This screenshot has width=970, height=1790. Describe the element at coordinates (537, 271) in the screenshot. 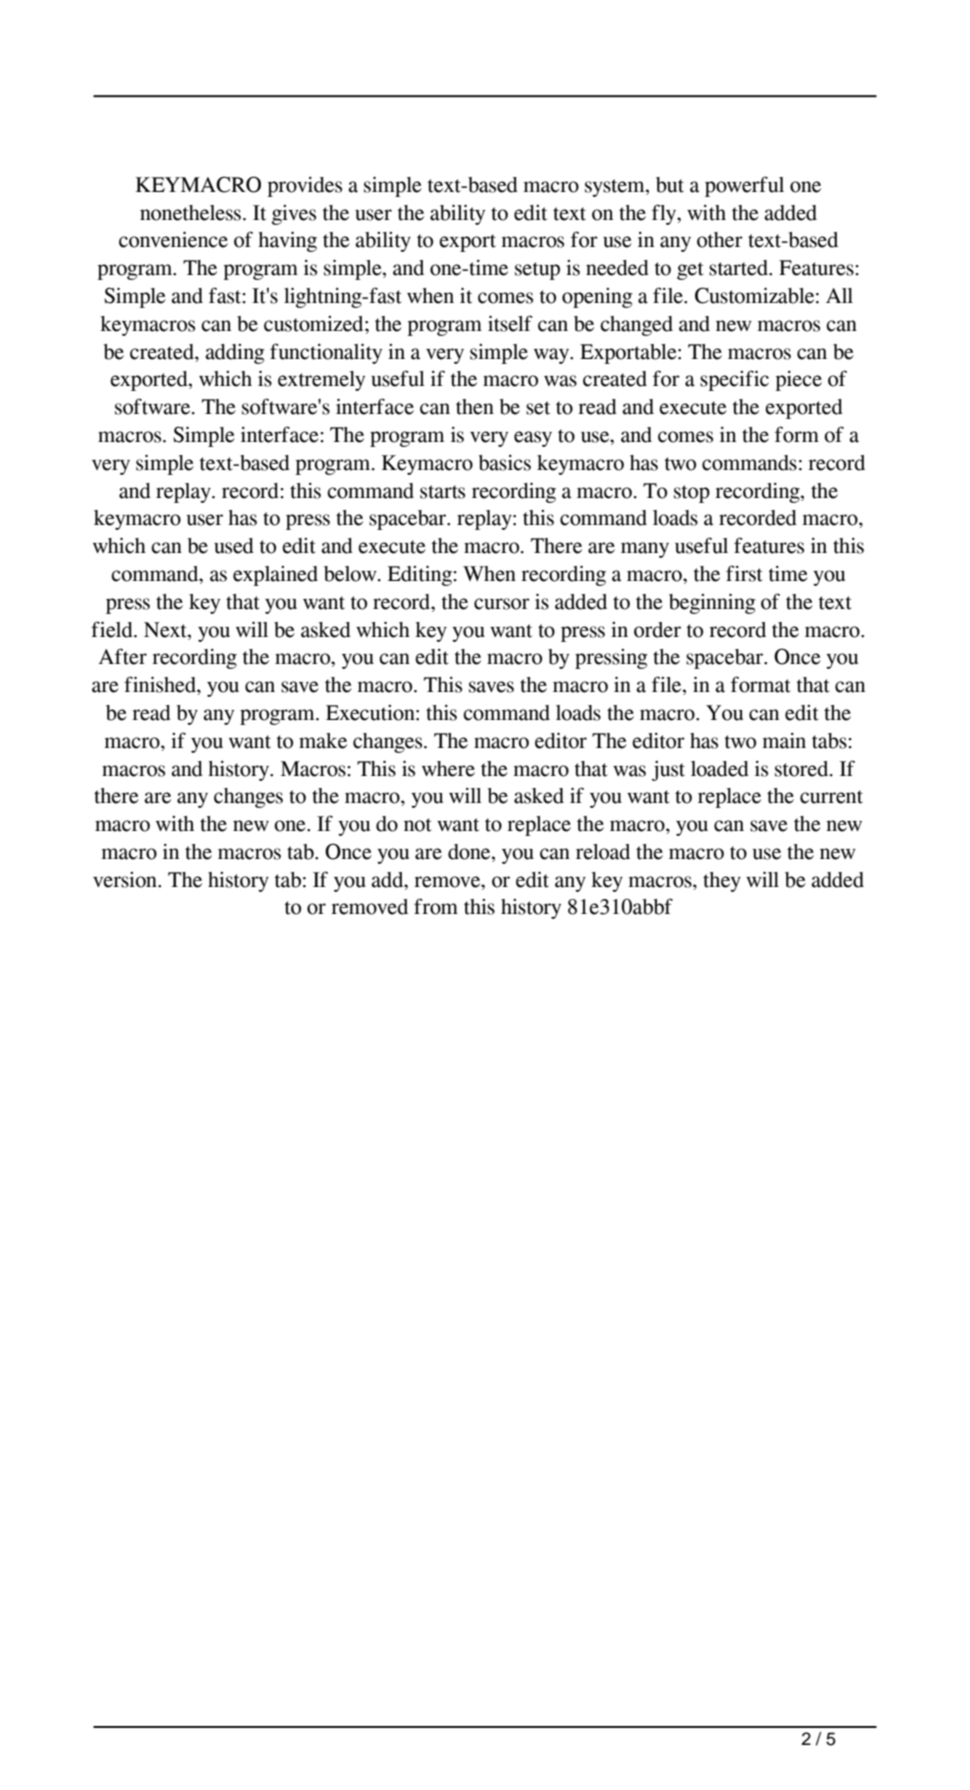

I see `setup` at that location.
